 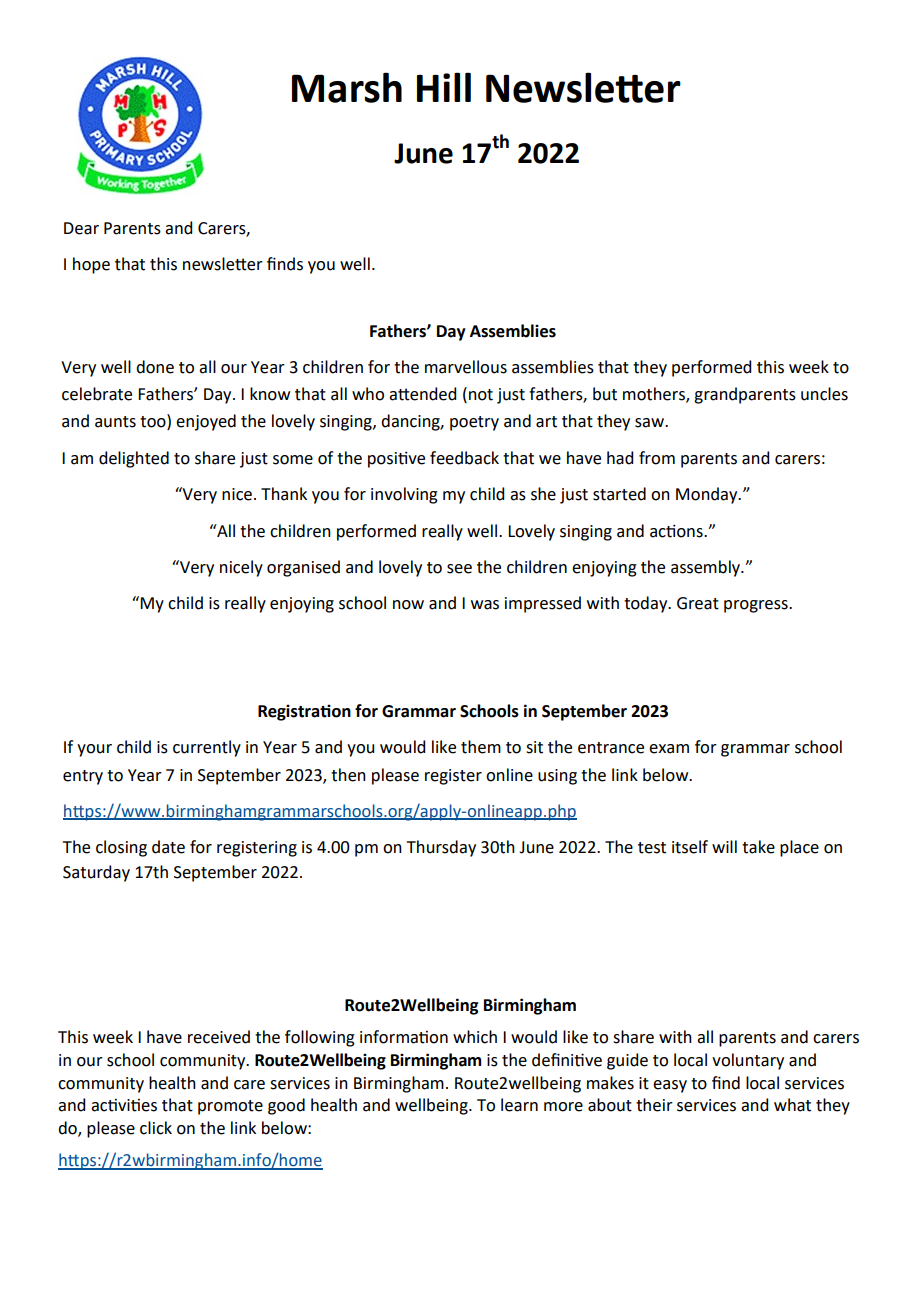 What do you see at coordinates (444, 87) in the document?
I see `Hill` at bounding box center [444, 87].
